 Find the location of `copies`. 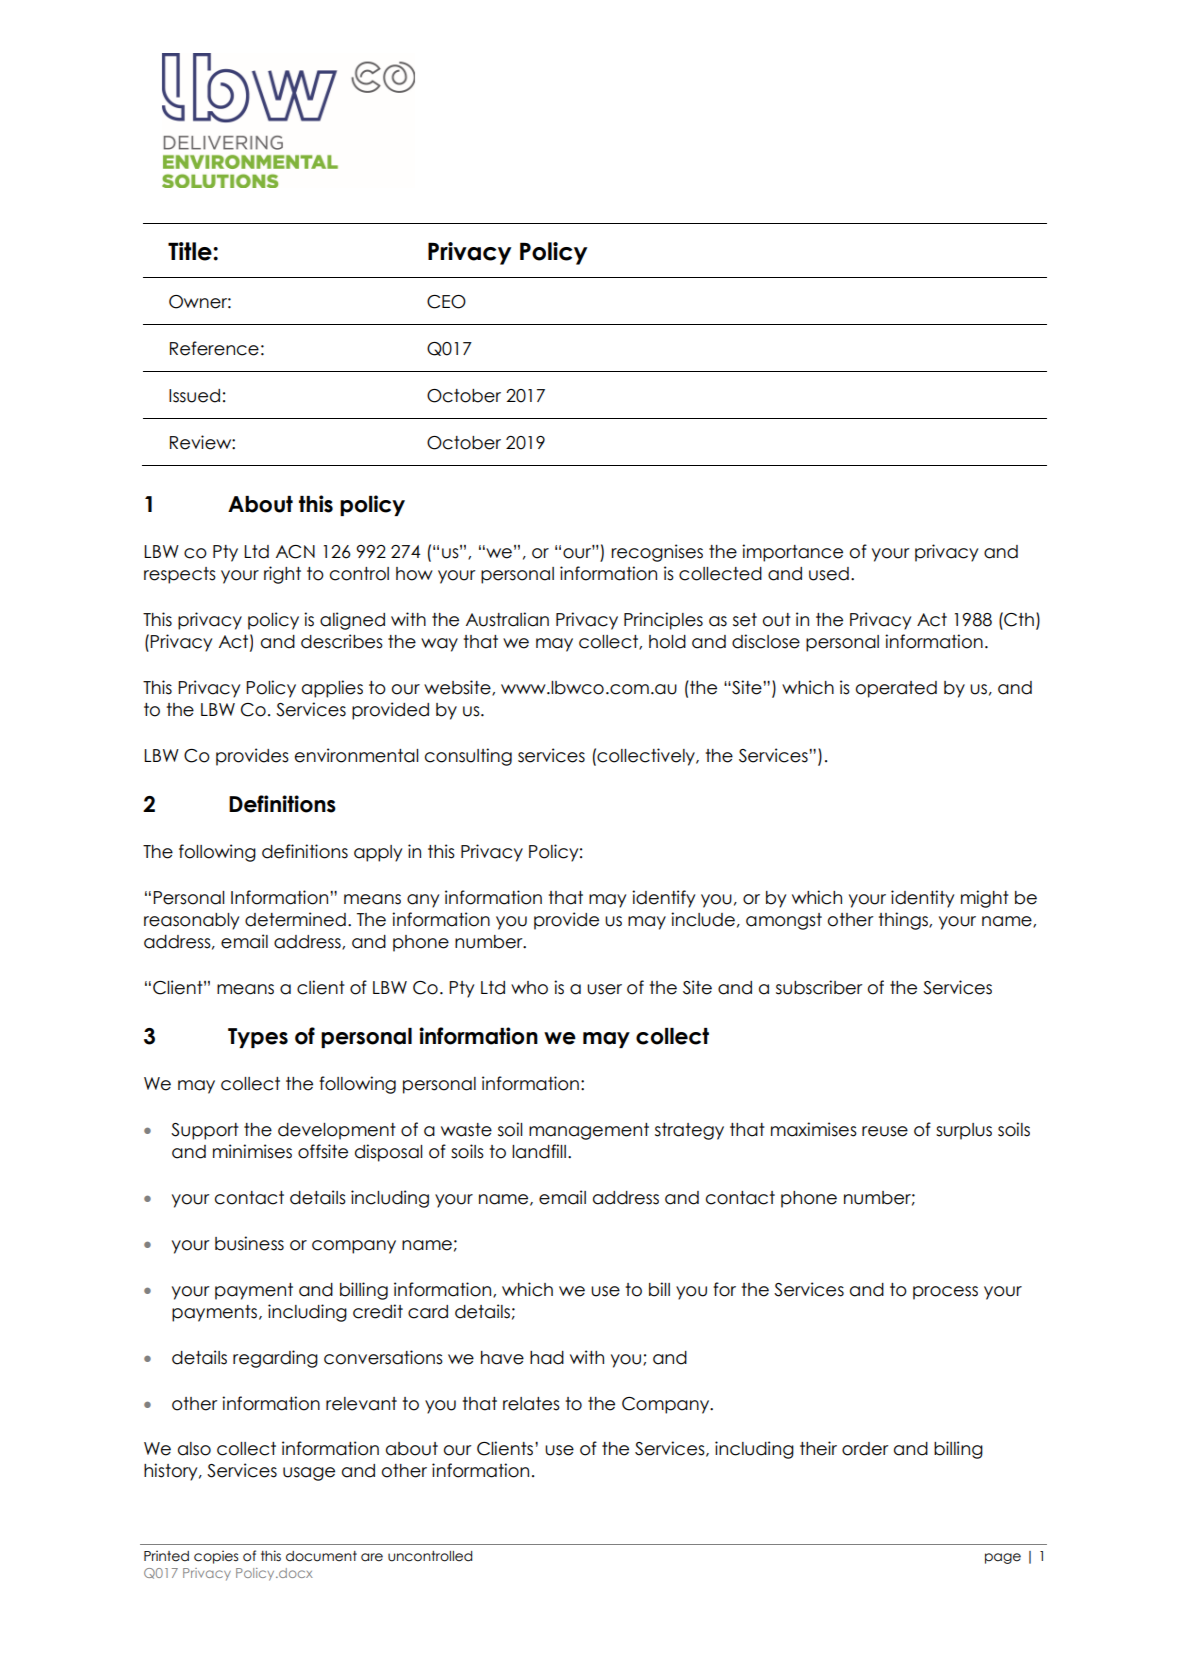

copies is located at coordinates (216, 1557).
